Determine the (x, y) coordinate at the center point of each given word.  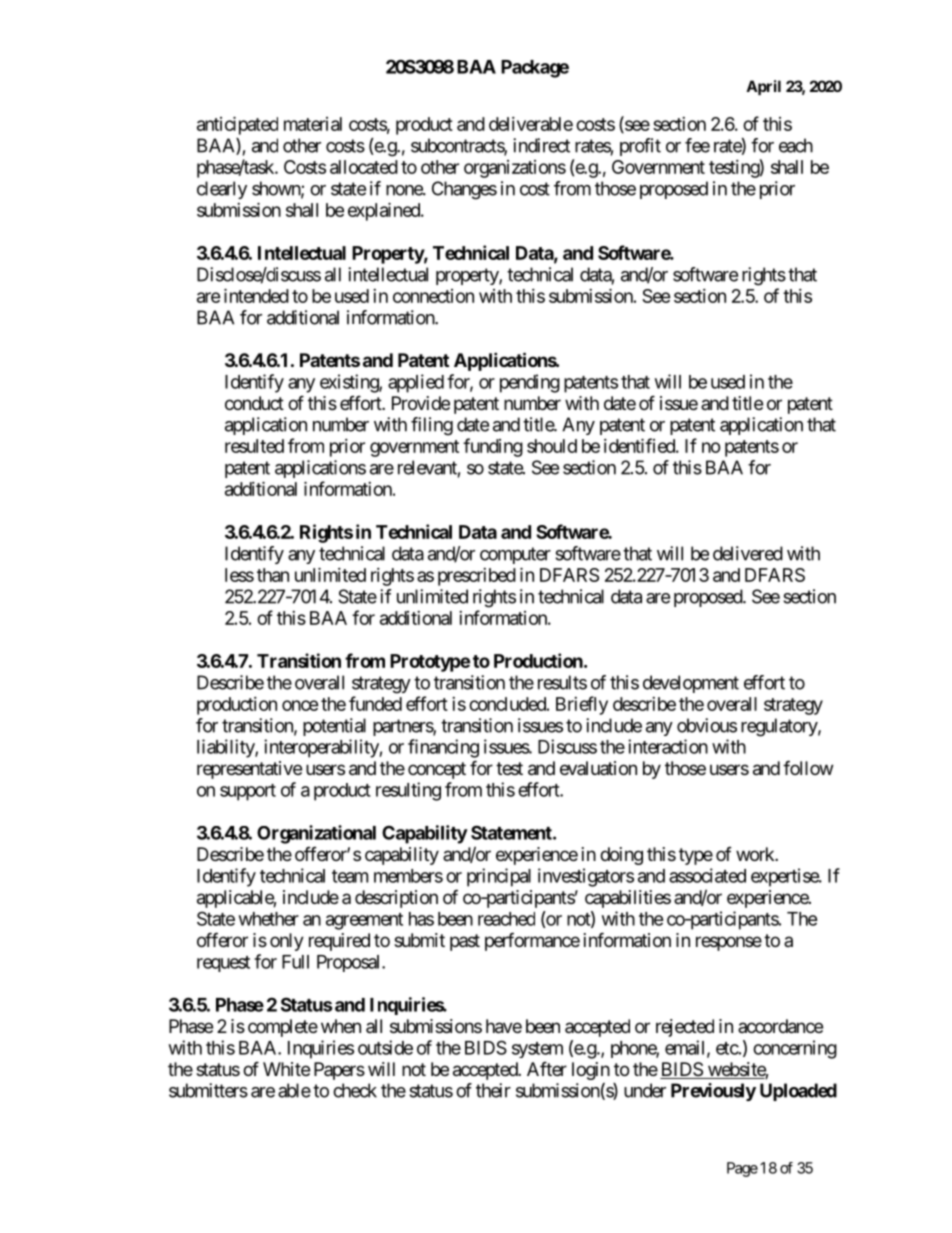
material (313, 124)
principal (499, 877)
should (552, 446)
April (763, 87)
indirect (541, 145)
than (273, 575)
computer (515, 555)
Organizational (316, 834)
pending (530, 383)
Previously (713, 1092)
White (286, 1069)
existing (350, 383)
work (756, 854)
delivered (748, 553)
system (537, 1050)
